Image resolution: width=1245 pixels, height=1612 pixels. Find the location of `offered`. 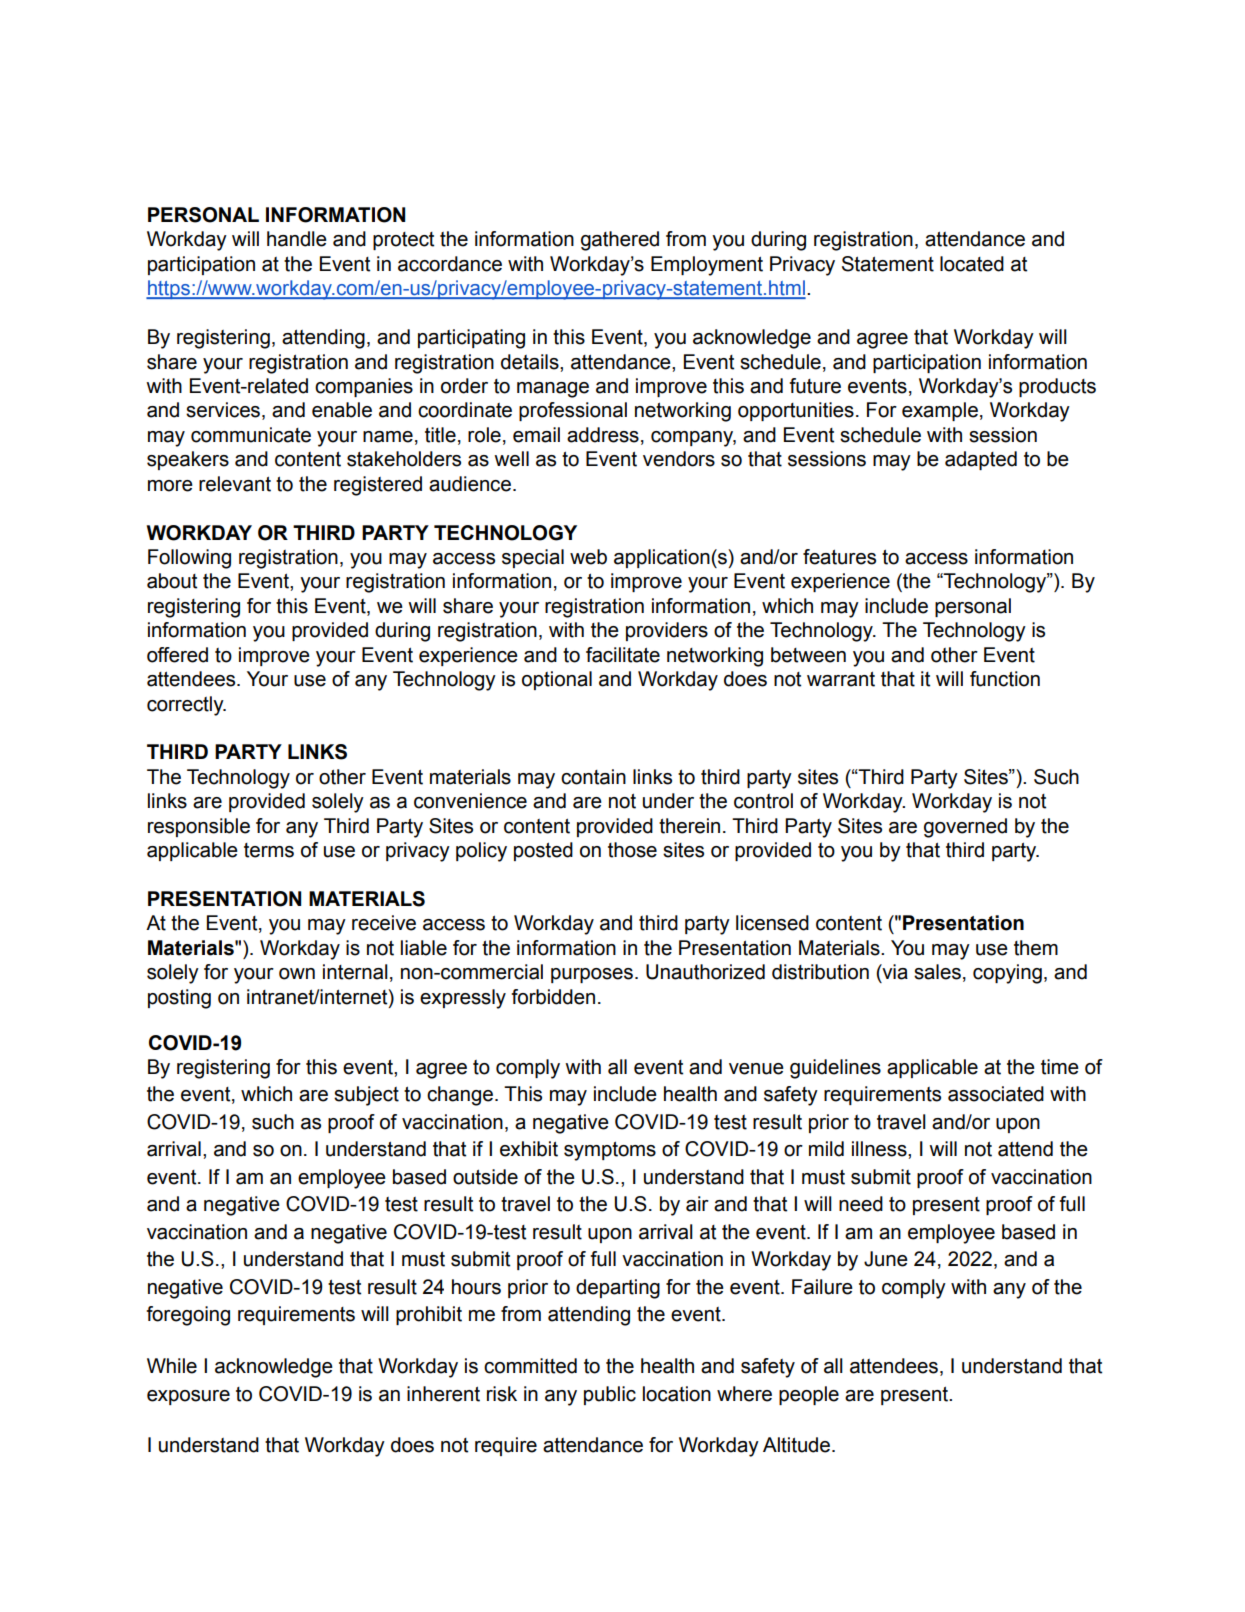

offered is located at coordinates (177, 655).
